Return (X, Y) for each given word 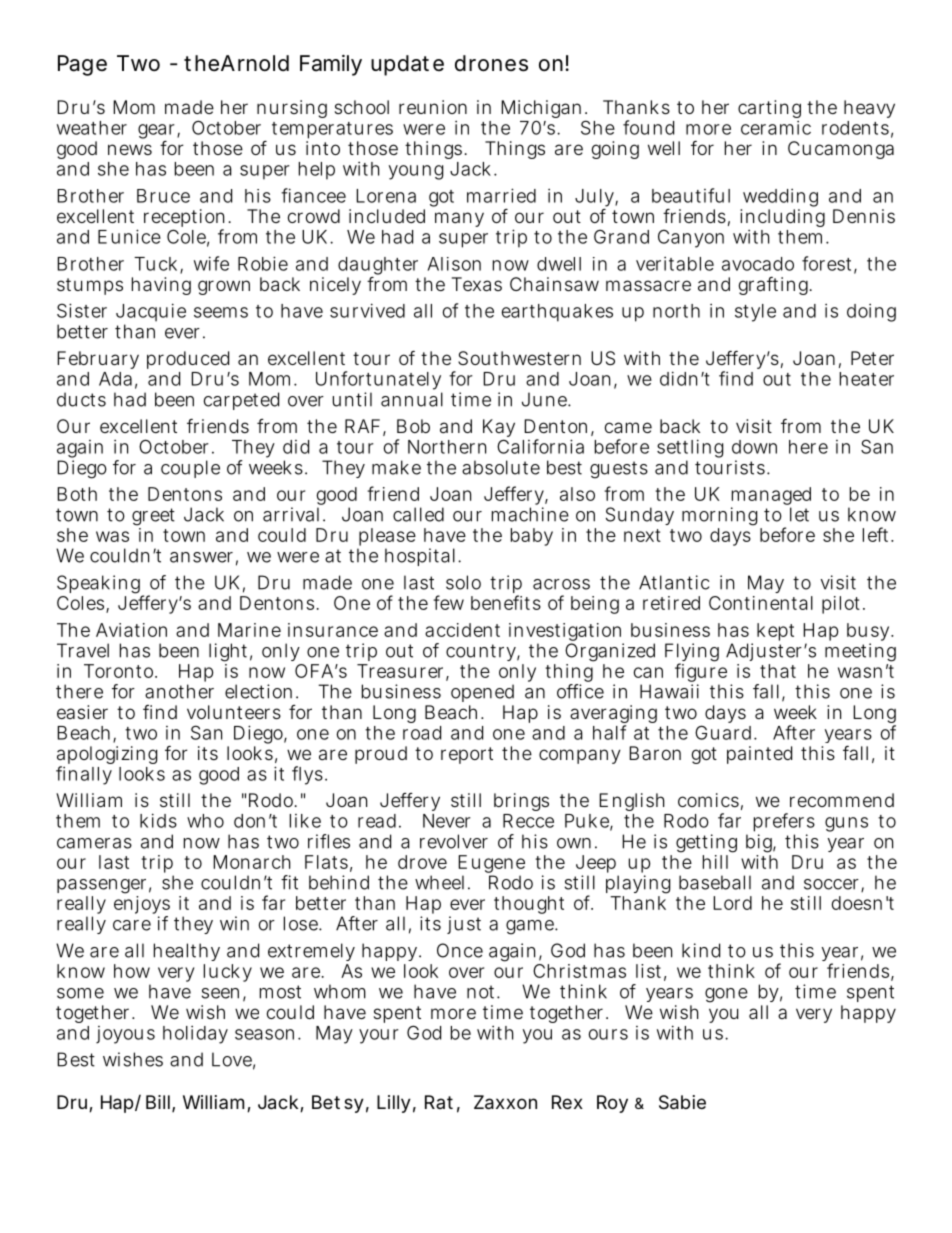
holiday (195, 1035)
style (755, 313)
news (130, 149)
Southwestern (519, 358)
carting (769, 109)
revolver (454, 841)
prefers (784, 824)
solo (463, 582)
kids (158, 820)
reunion (433, 107)
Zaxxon (505, 1102)
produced (188, 360)
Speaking (100, 585)
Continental (761, 603)
